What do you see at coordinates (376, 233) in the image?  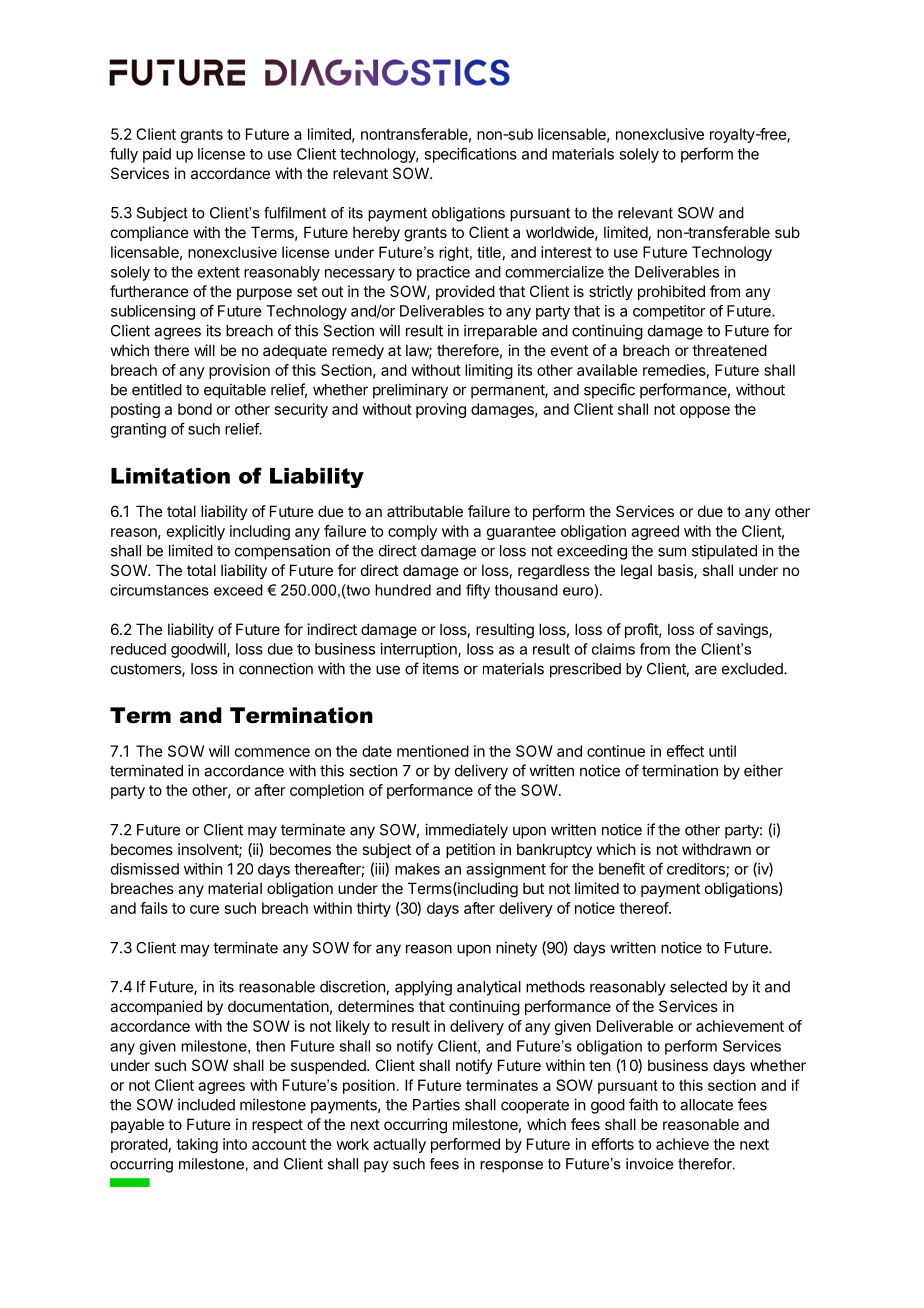 I see `hereby` at bounding box center [376, 233].
